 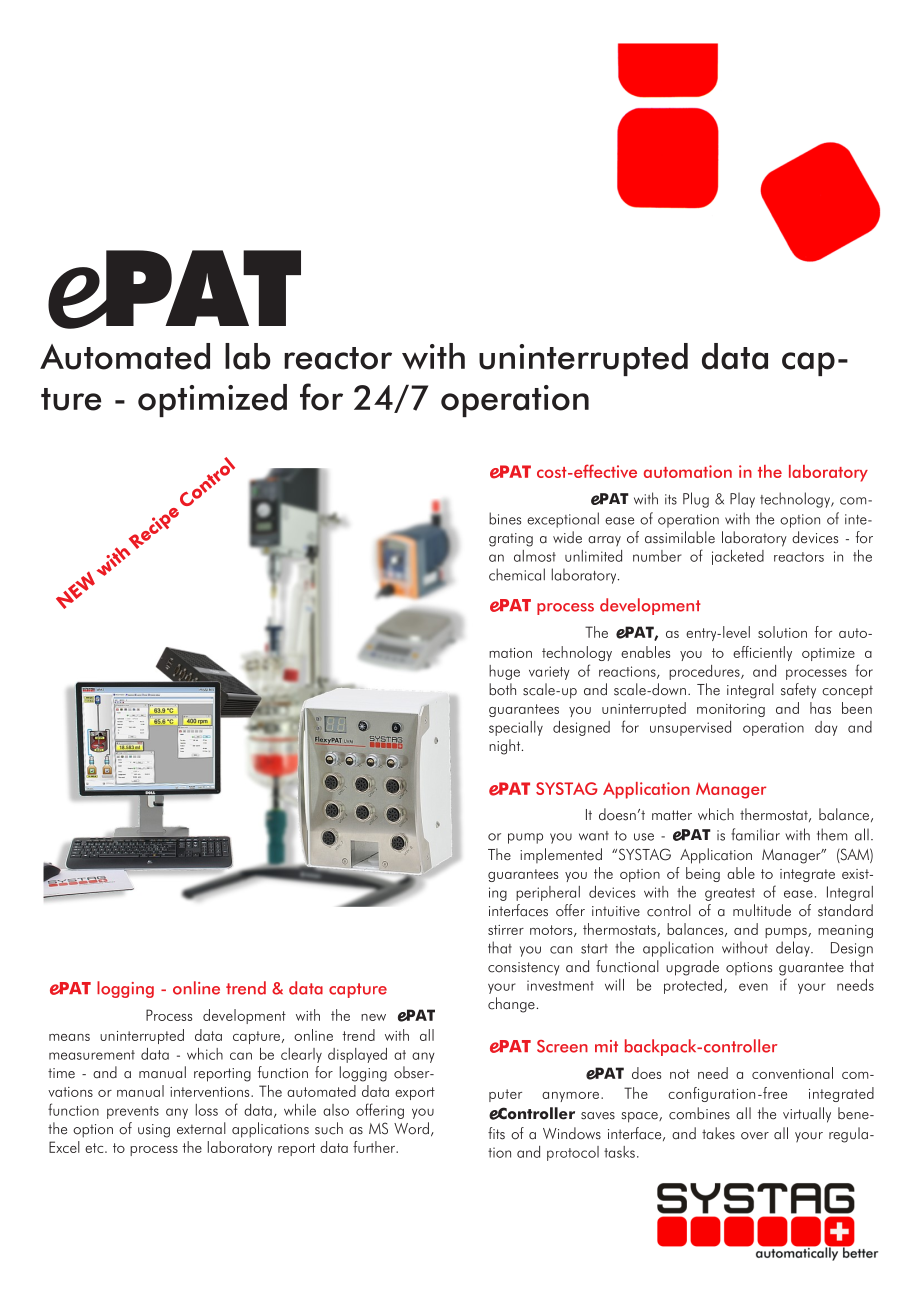 What do you see at coordinates (762, 653) in the screenshot?
I see `efficiently` at bounding box center [762, 653].
